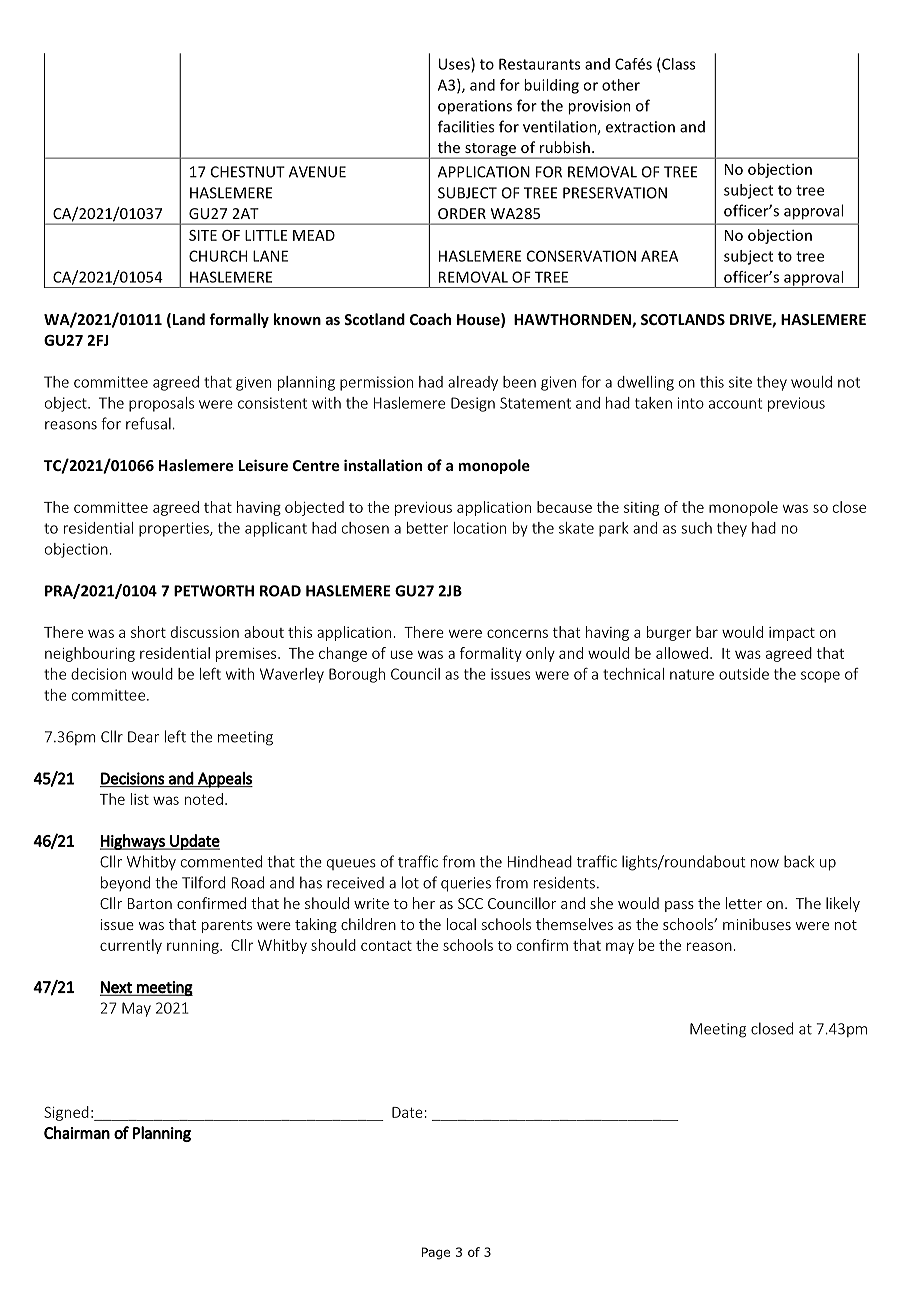  What do you see at coordinates (436, 1253) in the screenshot?
I see `Page` at bounding box center [436, 1253].
